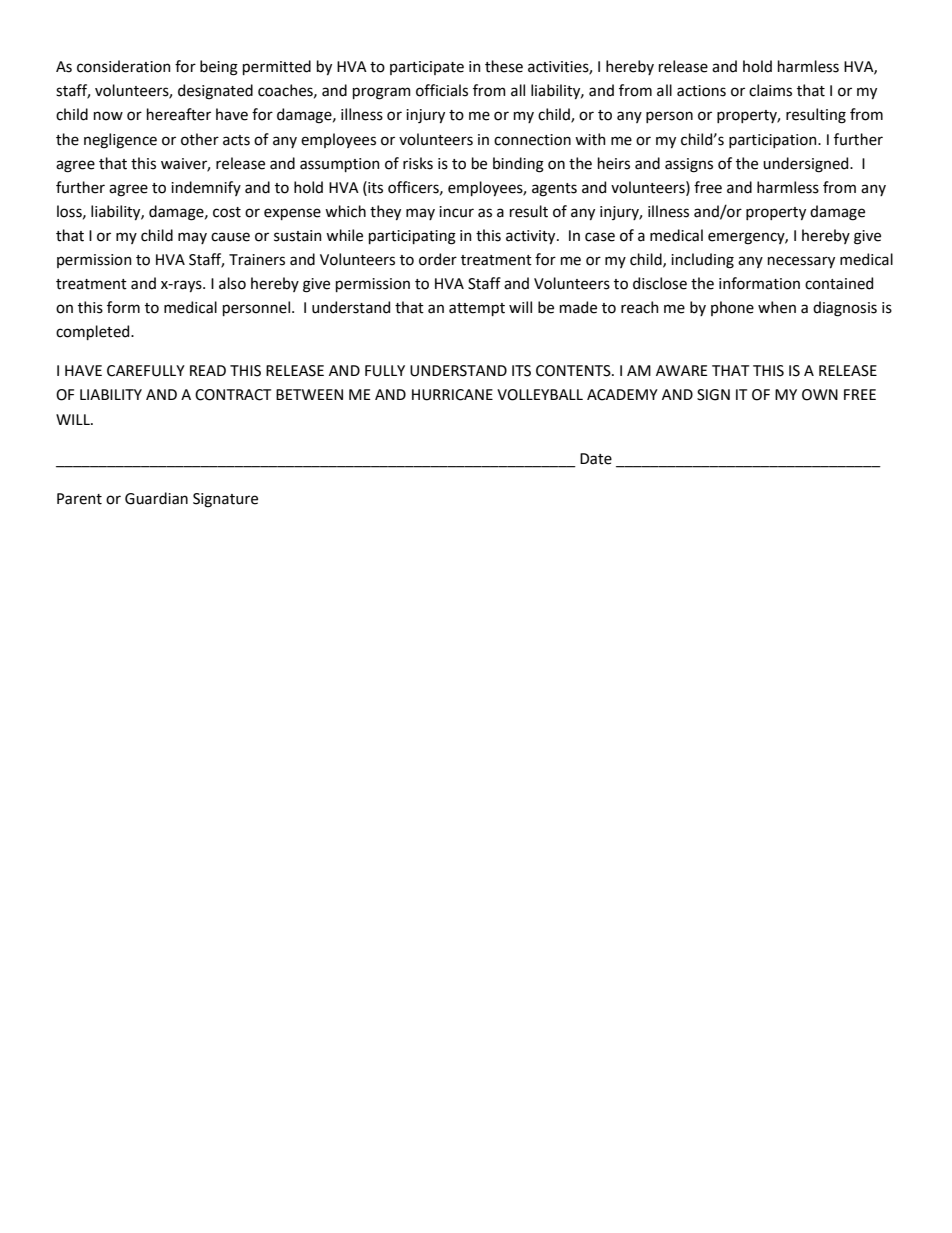  Describe the element at coordinates (839, 283) in the document. I see `contained` at that location.
